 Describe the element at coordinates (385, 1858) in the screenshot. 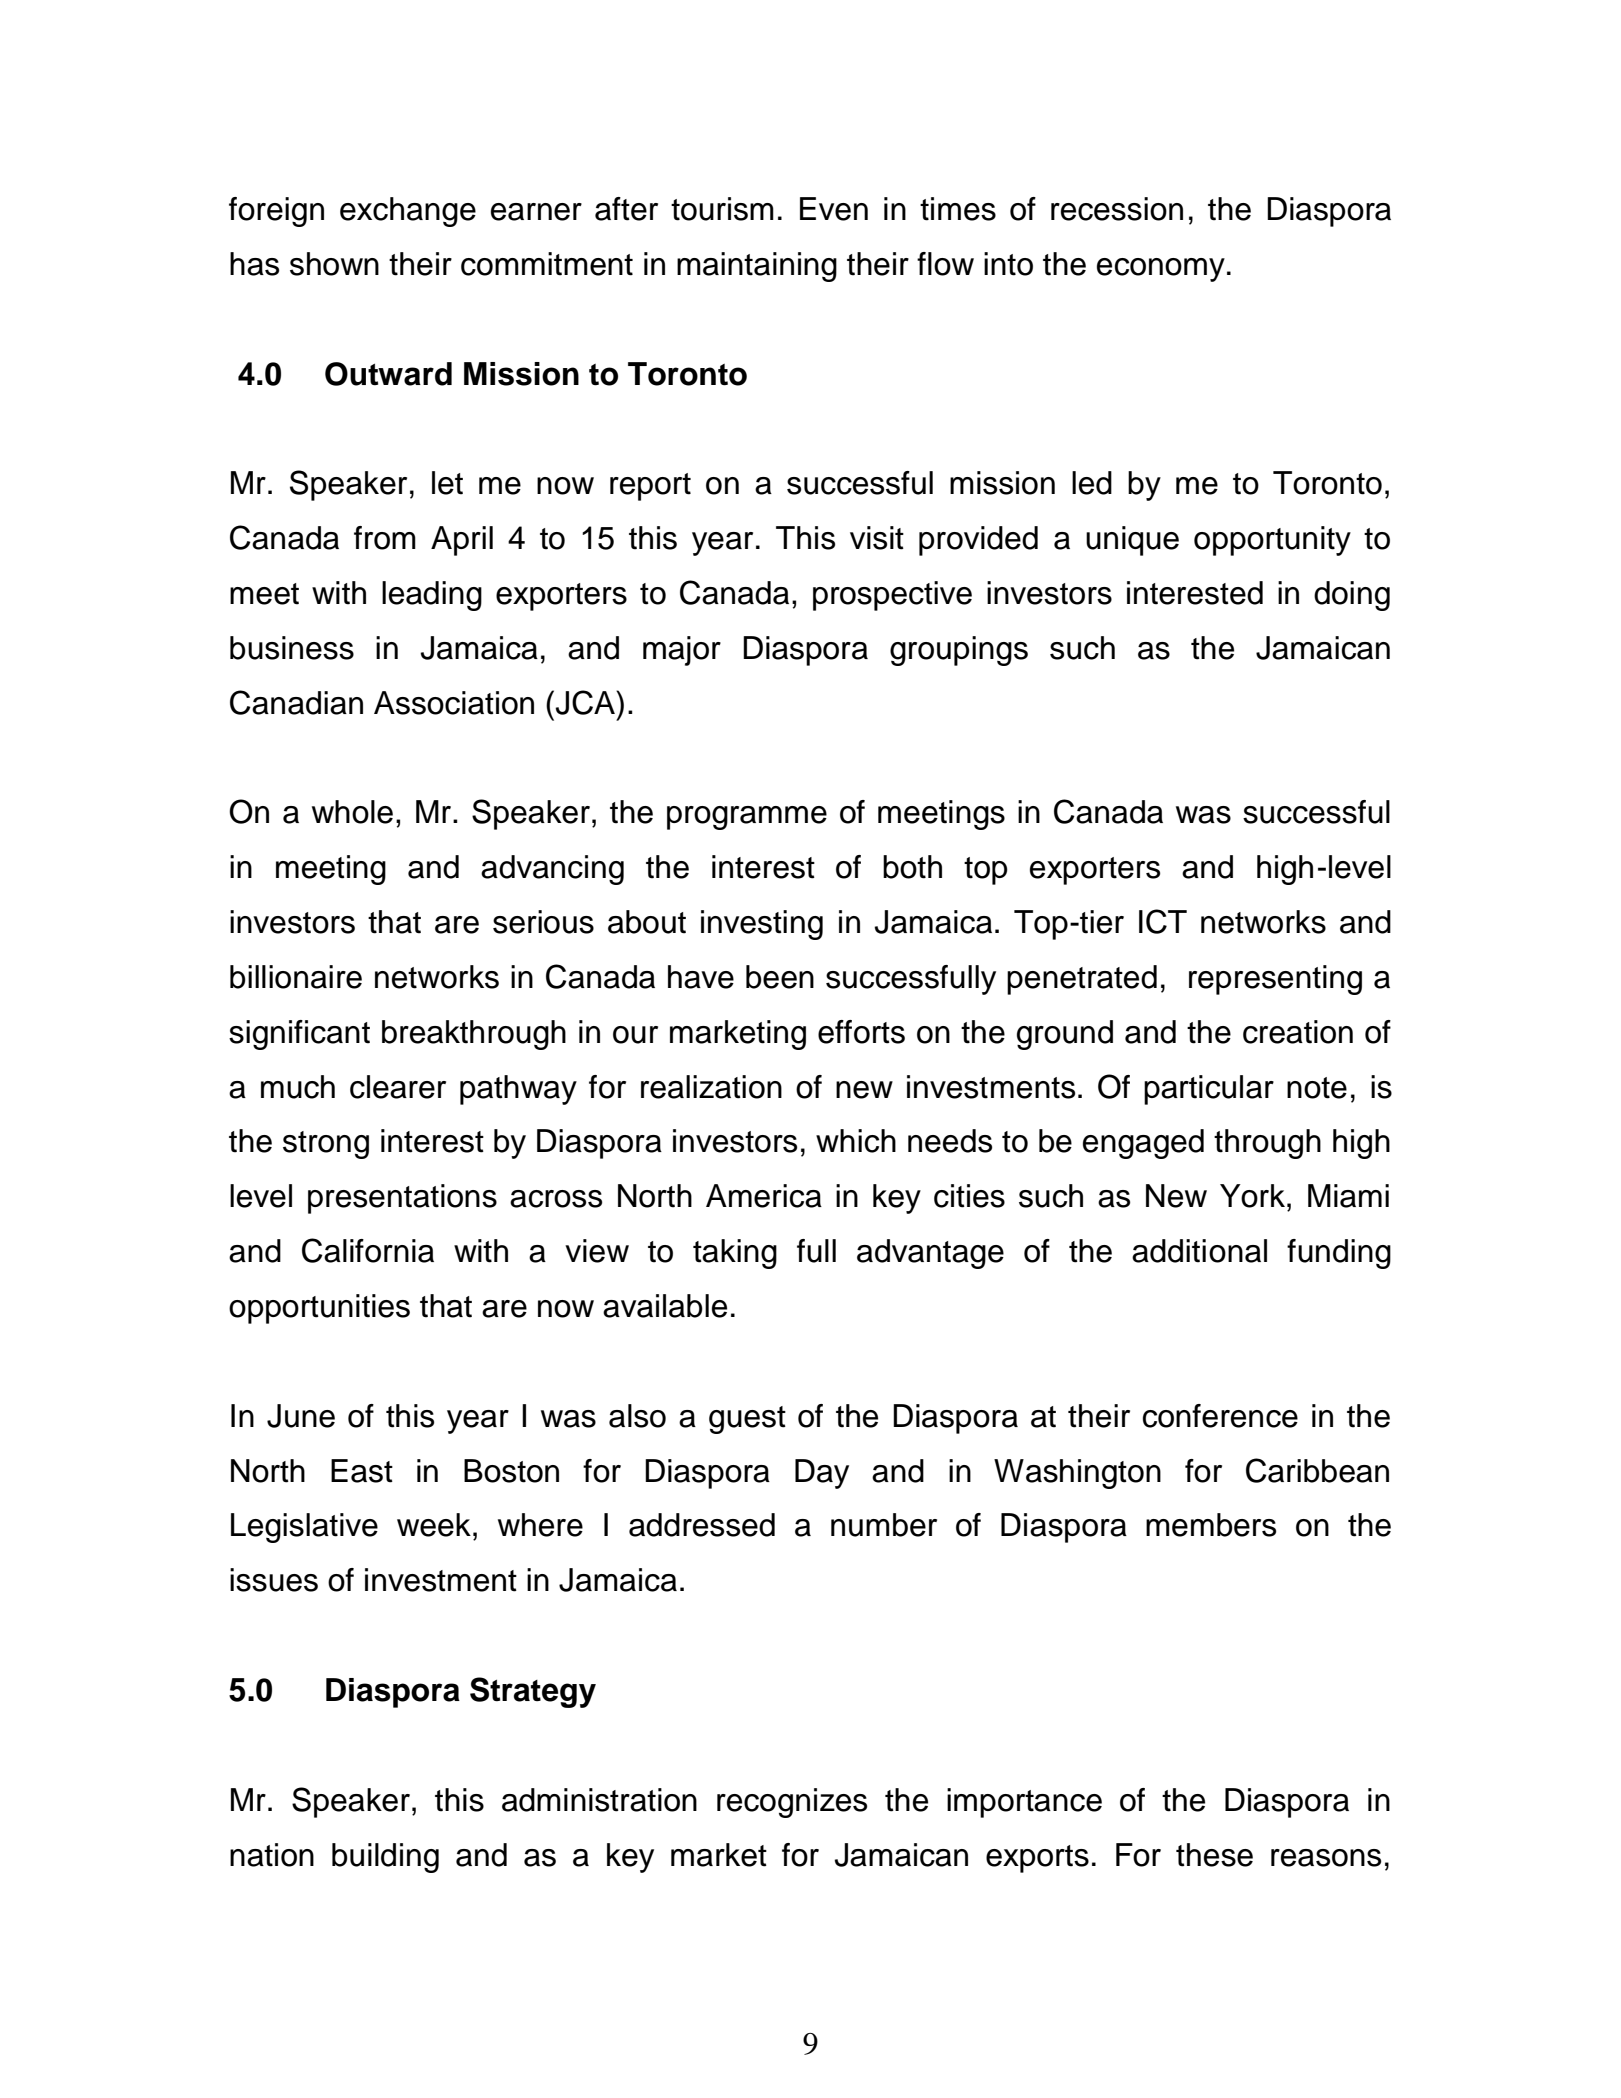

I see `building` at that location.
